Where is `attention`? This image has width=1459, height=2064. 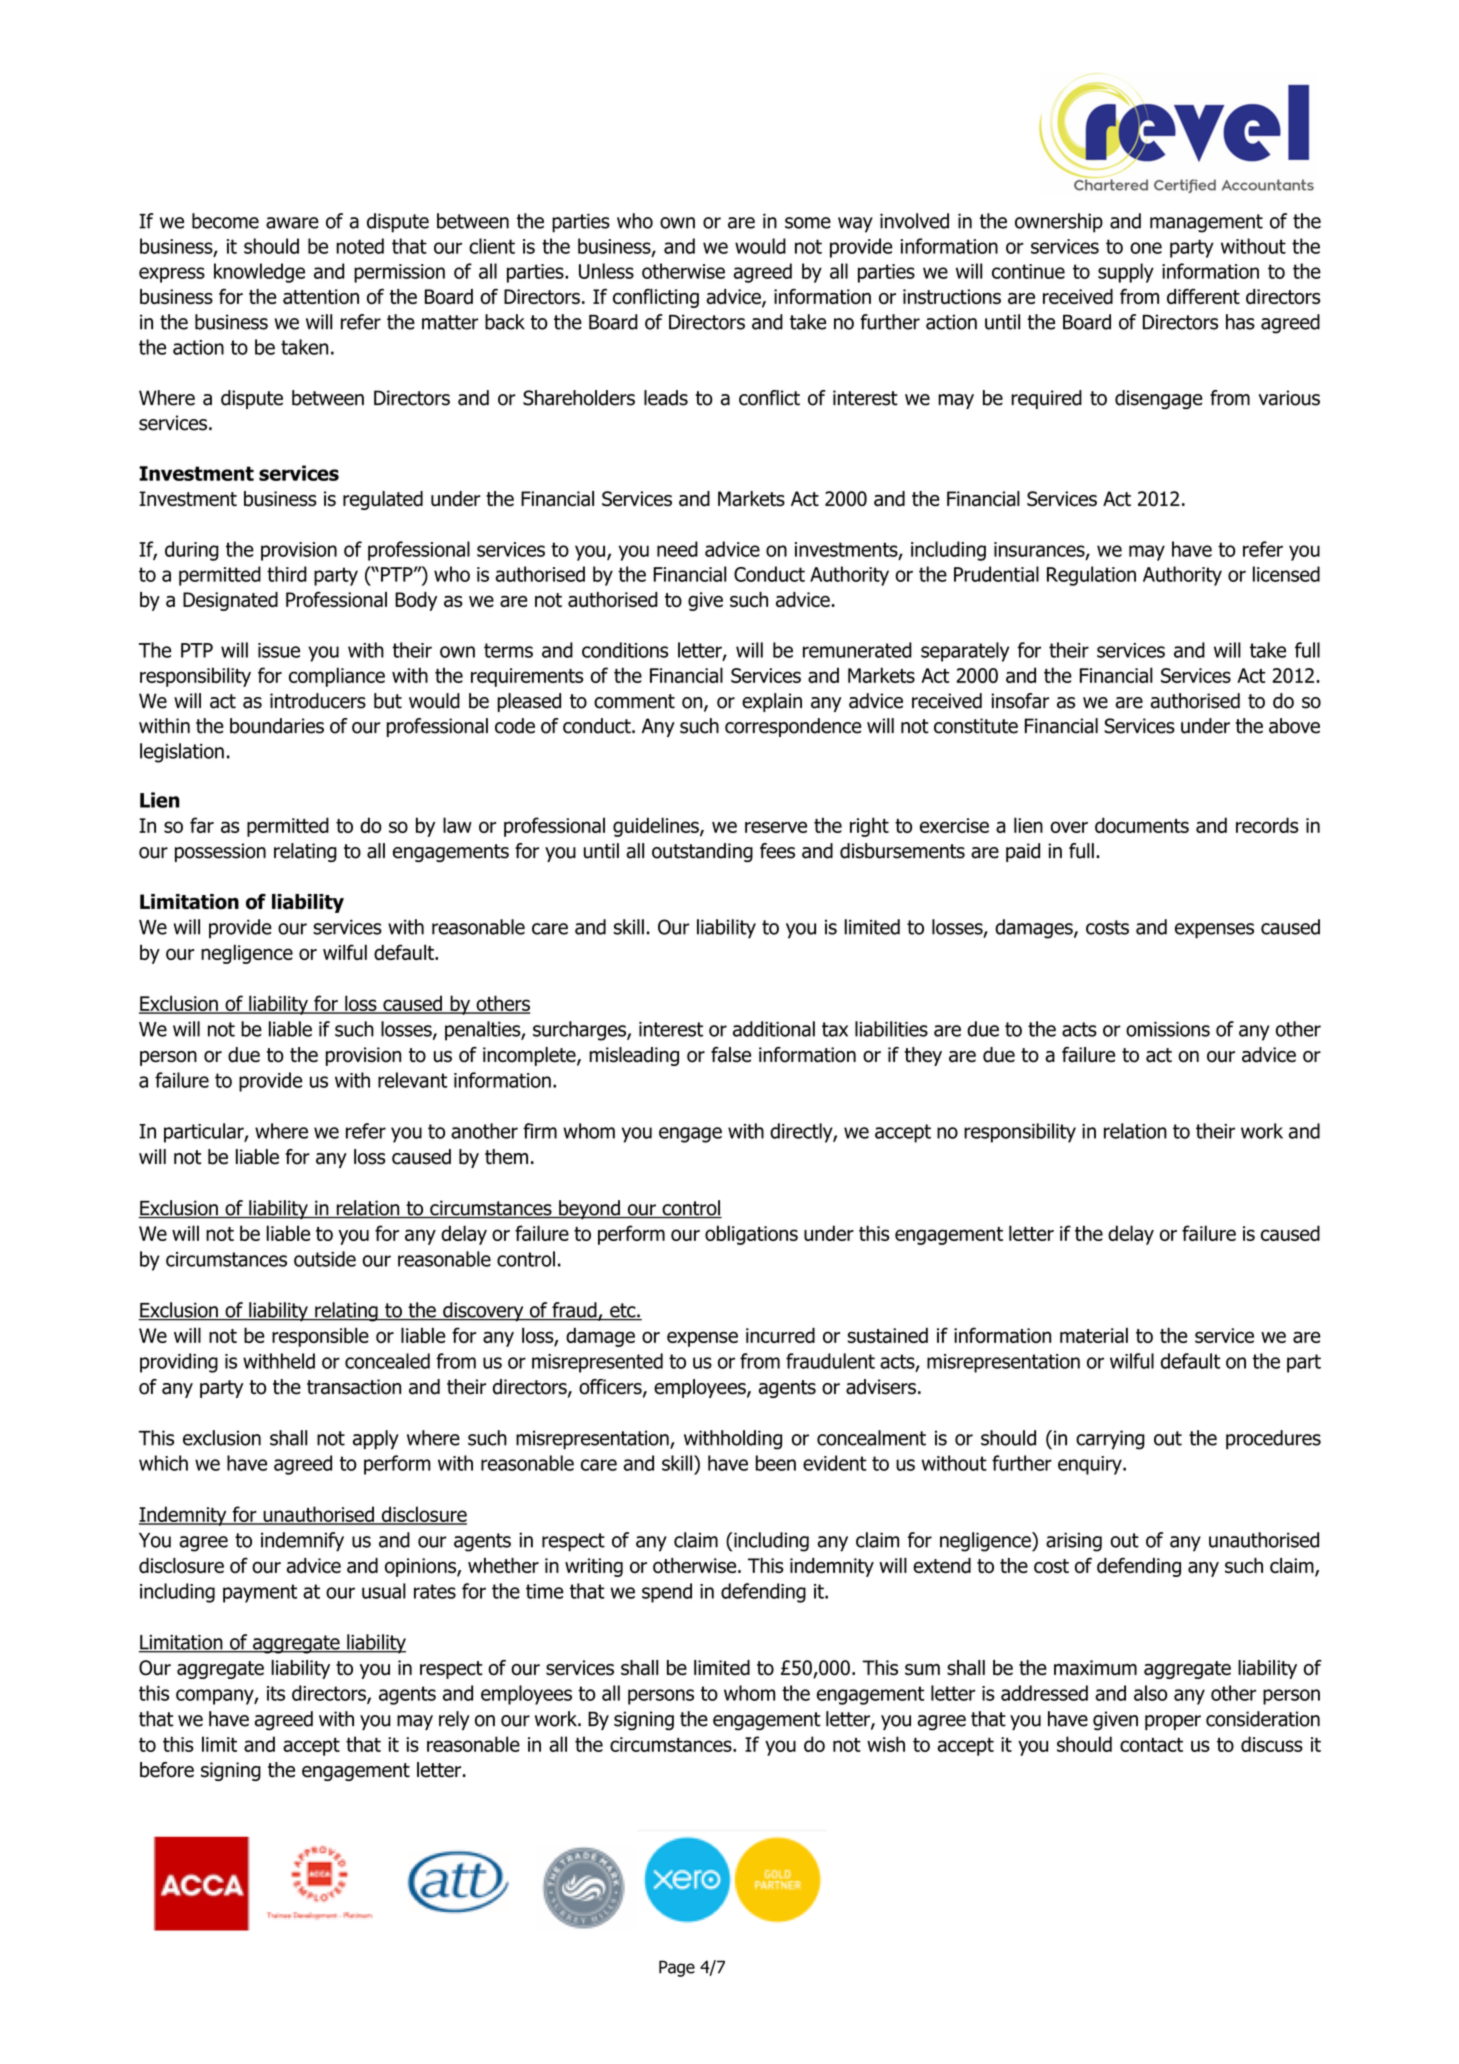
attention is located at coordinates (321, 296).
